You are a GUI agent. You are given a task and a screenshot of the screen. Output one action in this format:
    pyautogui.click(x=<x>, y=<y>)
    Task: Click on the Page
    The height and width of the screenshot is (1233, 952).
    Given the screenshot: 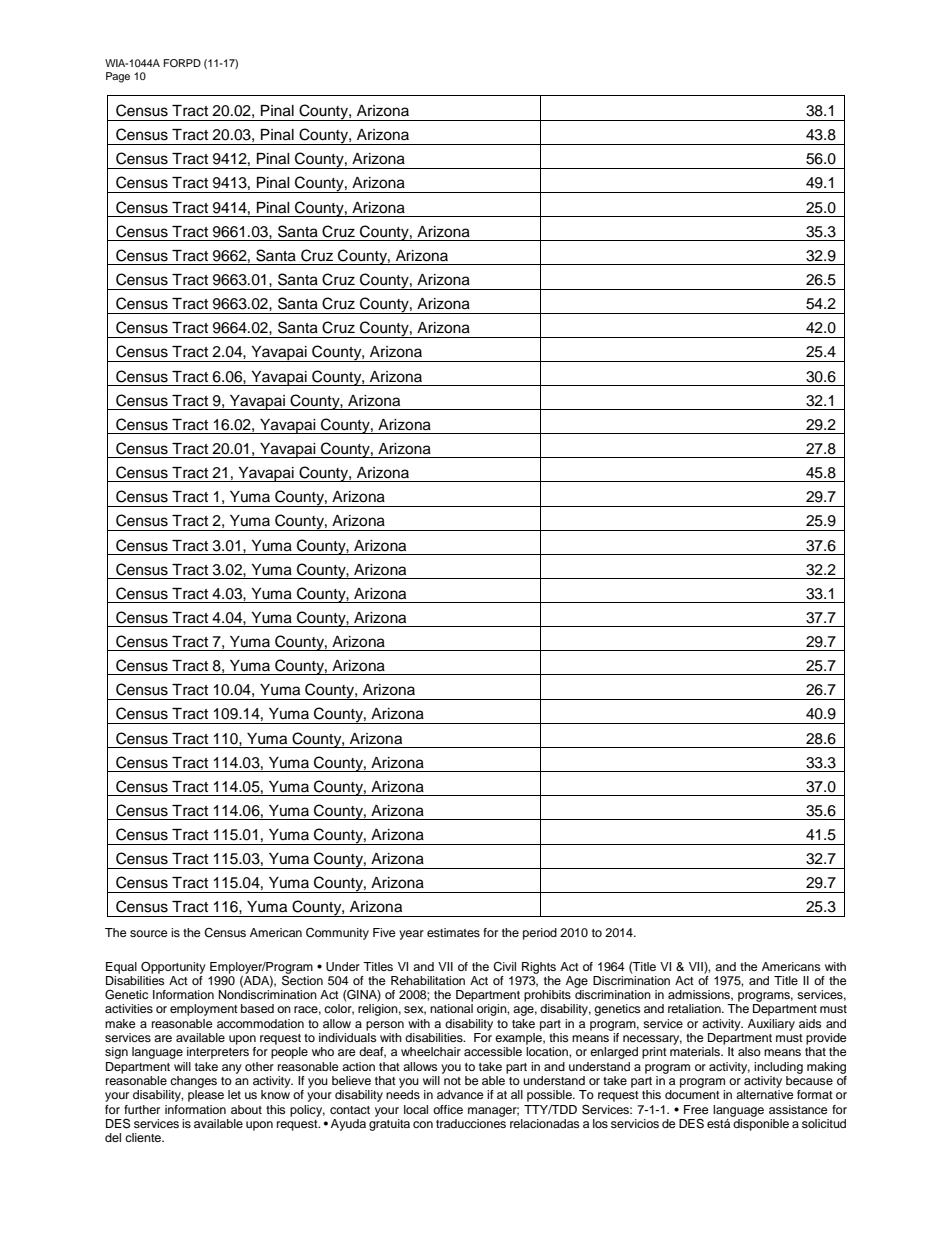 What is the action you would take?
    pyautogui.click(x=118, y=77)
